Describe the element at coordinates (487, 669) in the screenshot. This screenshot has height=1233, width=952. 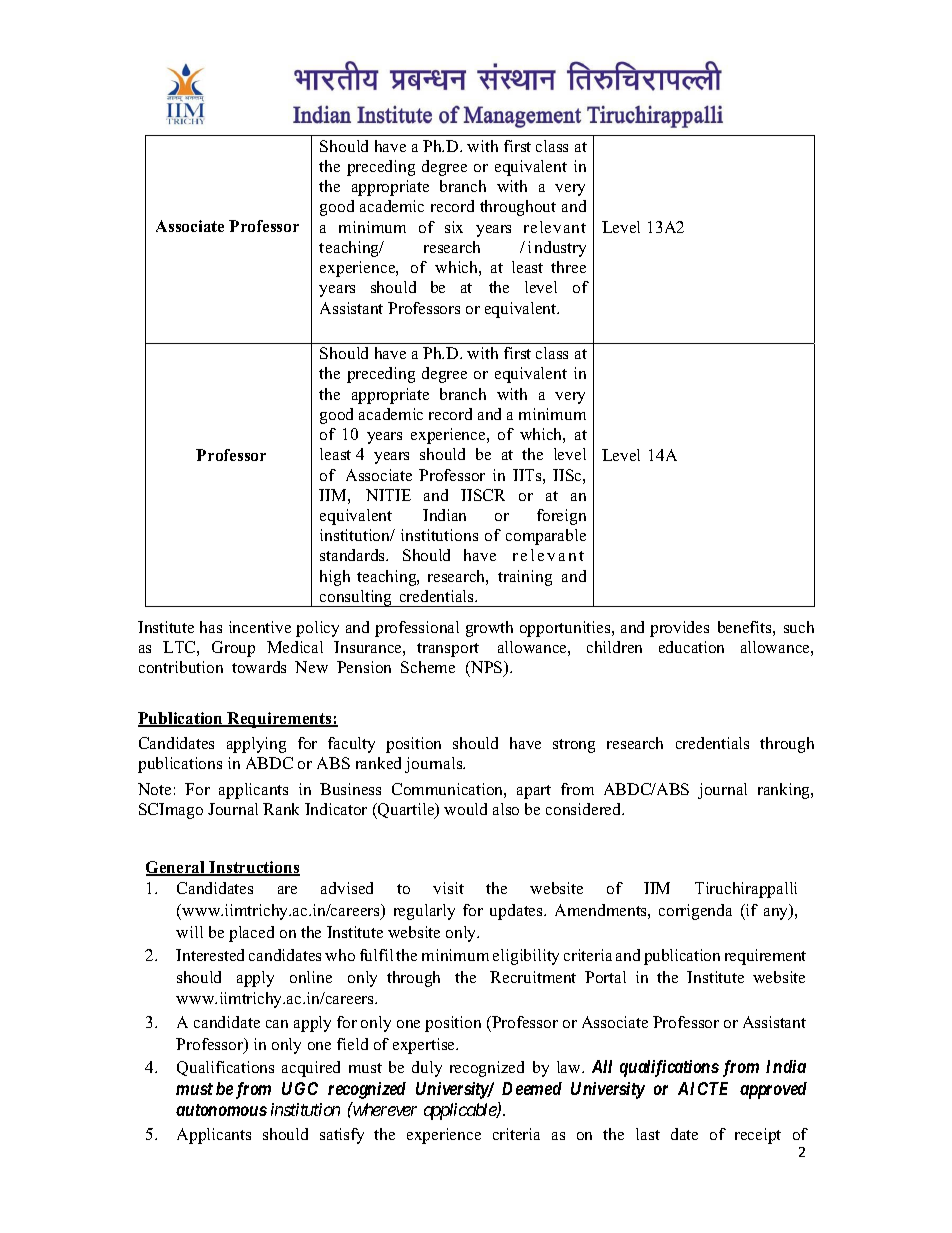
I see `NPS` at that location.
